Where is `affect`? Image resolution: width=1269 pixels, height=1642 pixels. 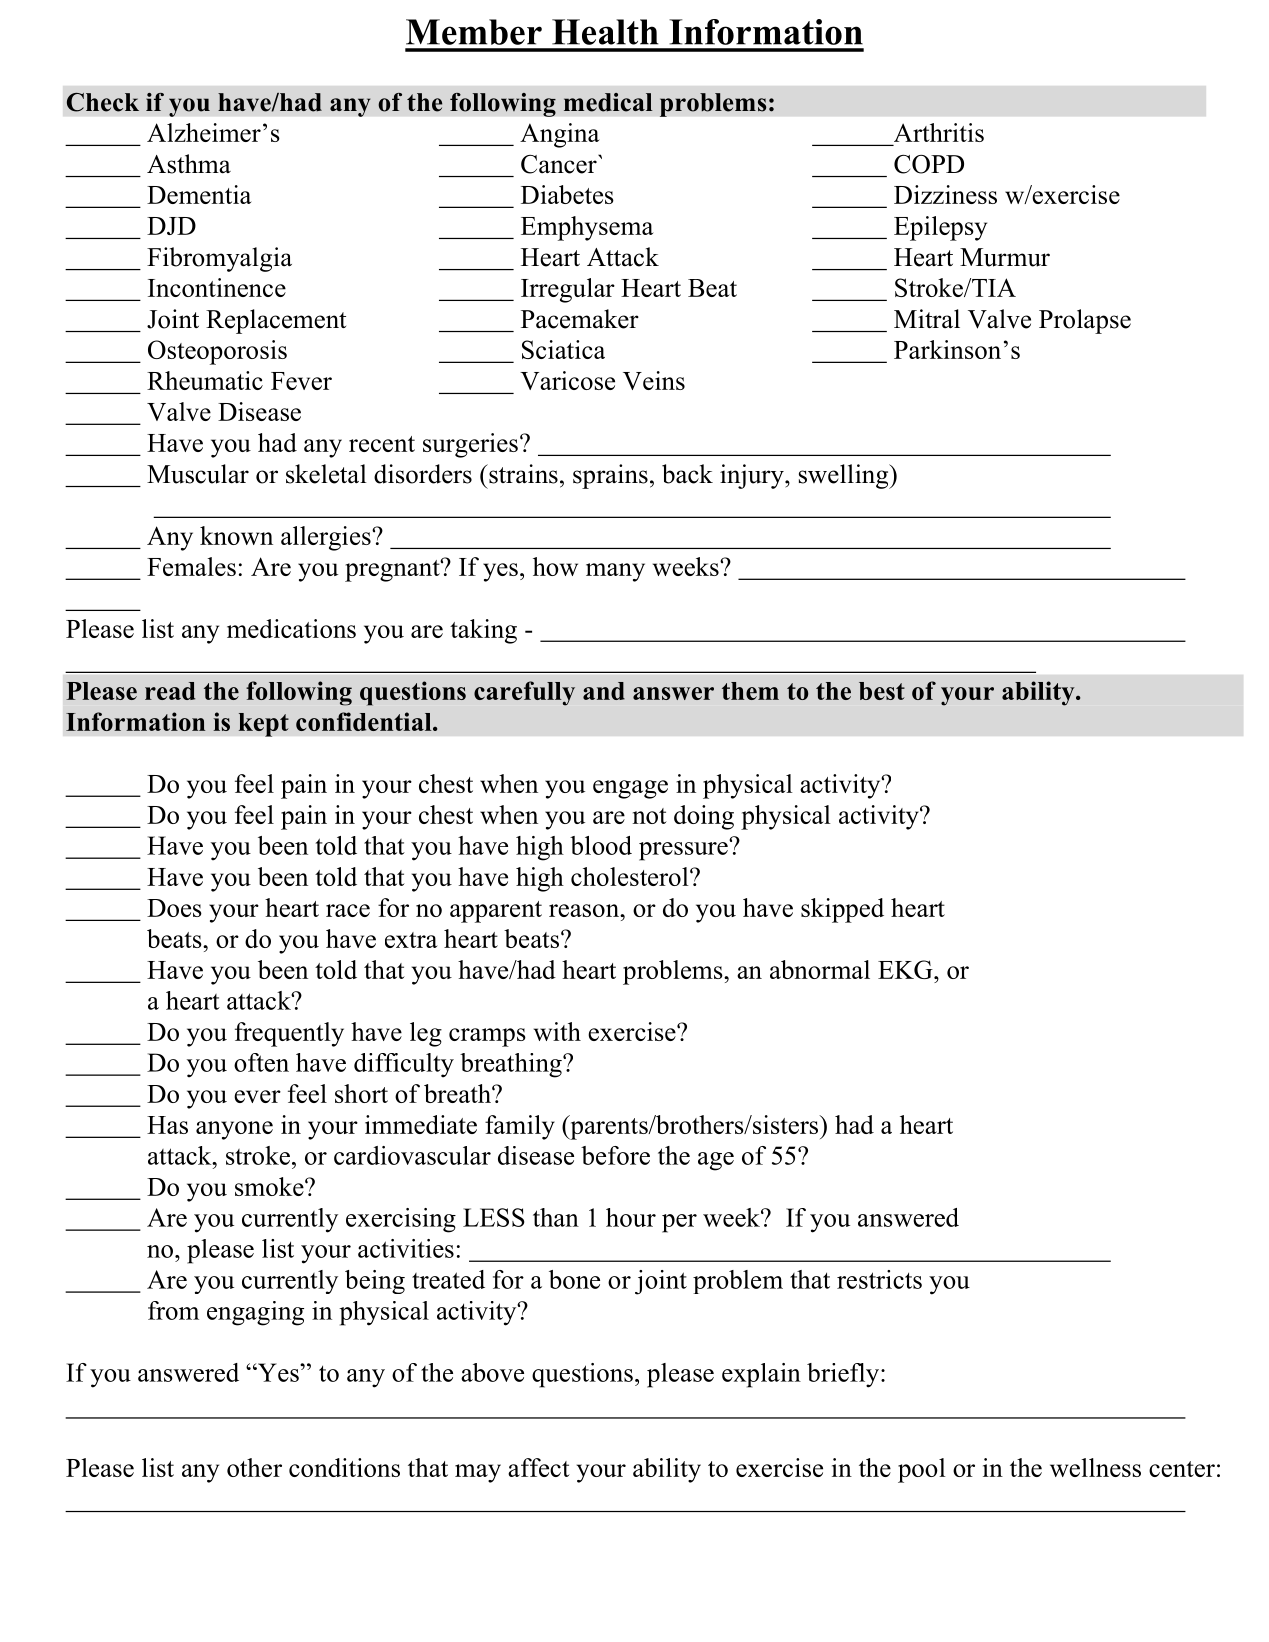
affect is located at coordinates (539, 1467).
